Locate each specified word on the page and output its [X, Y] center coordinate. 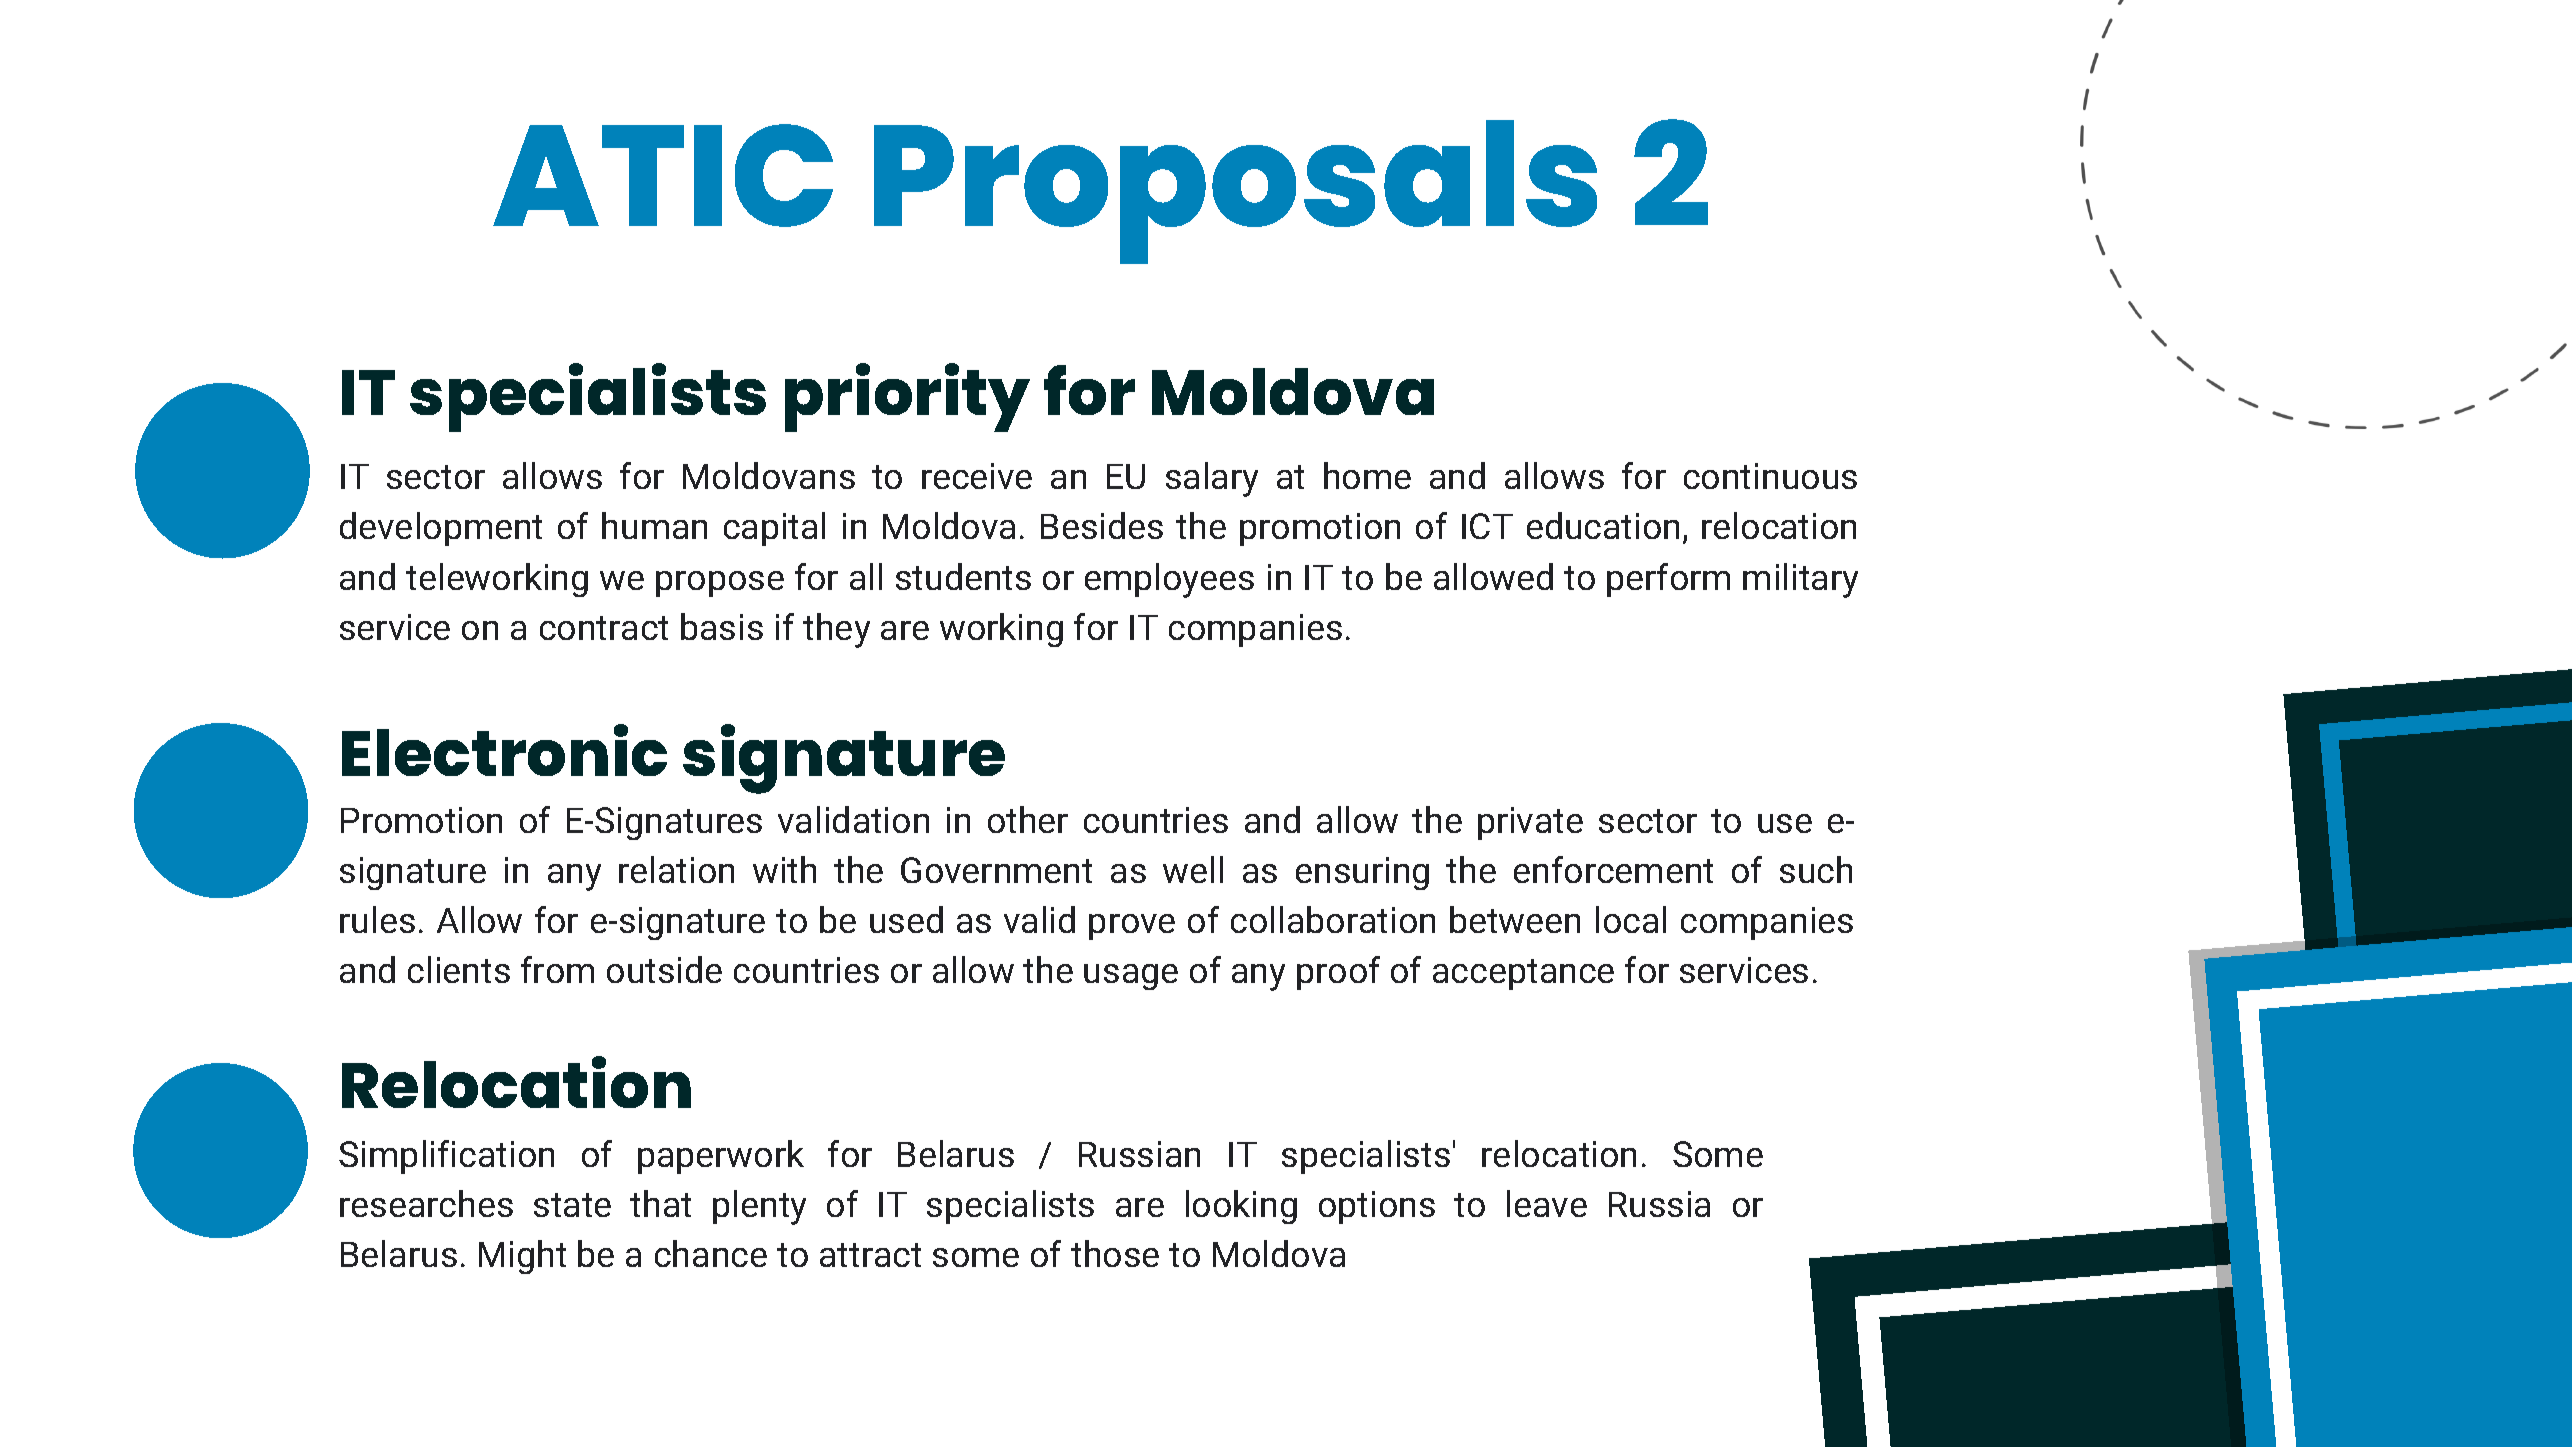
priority [907, 397]
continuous [1770, 476]
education [1603, 525]
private [1530, 823]
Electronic [504, 750]
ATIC [663, 175]
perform [1668, 580]
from [557, 969]
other [1028, 819]
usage [1131, 977]
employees [1169, 580]
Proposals [1235, 192]
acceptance [1523, 974]
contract [604, 628]
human [654, 525]
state [572, 1205]
